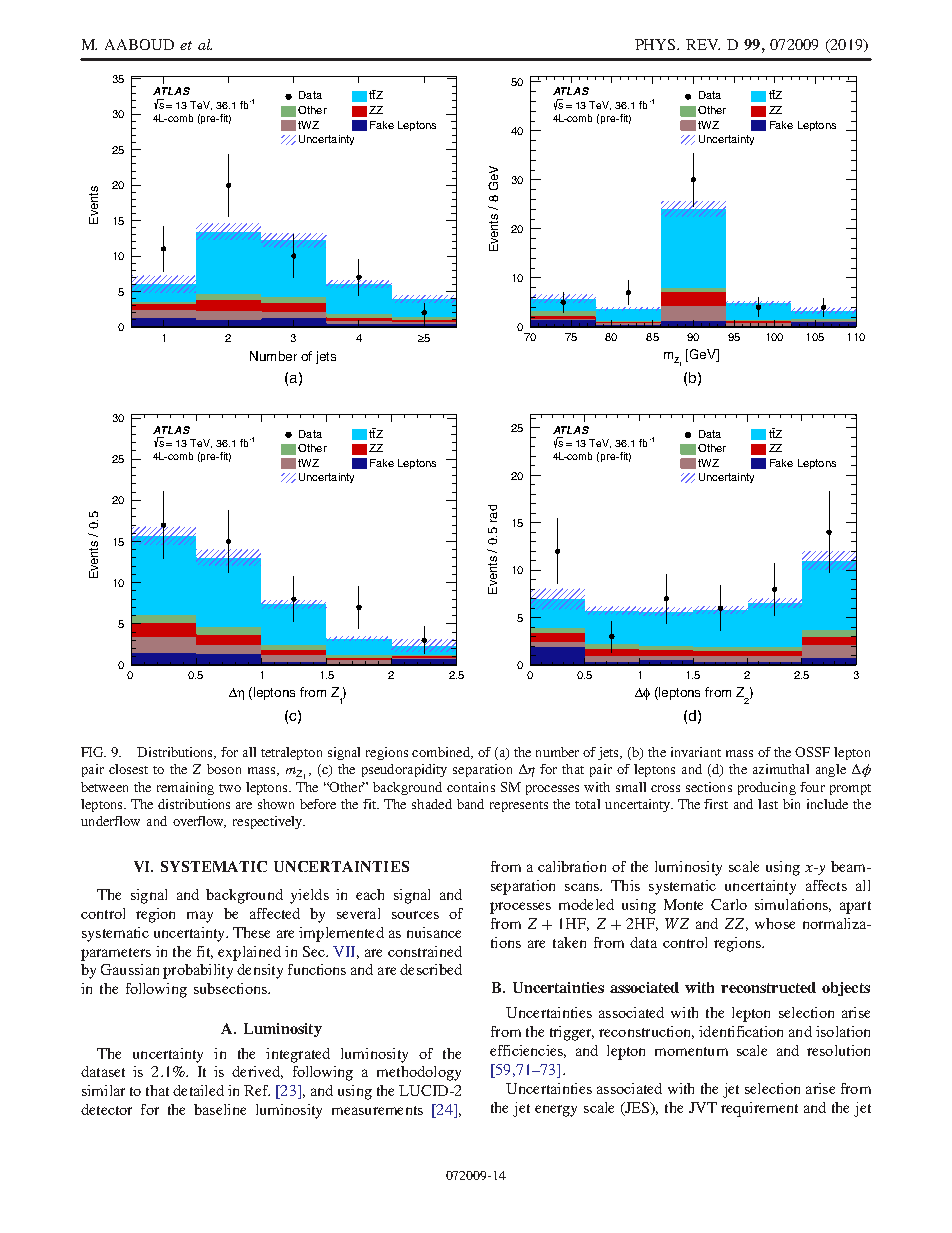 This screenshot has width=952, height=1233. Describe the element at coordinates (656, 44) in the screenshot. I see `PHYS` at that location.
